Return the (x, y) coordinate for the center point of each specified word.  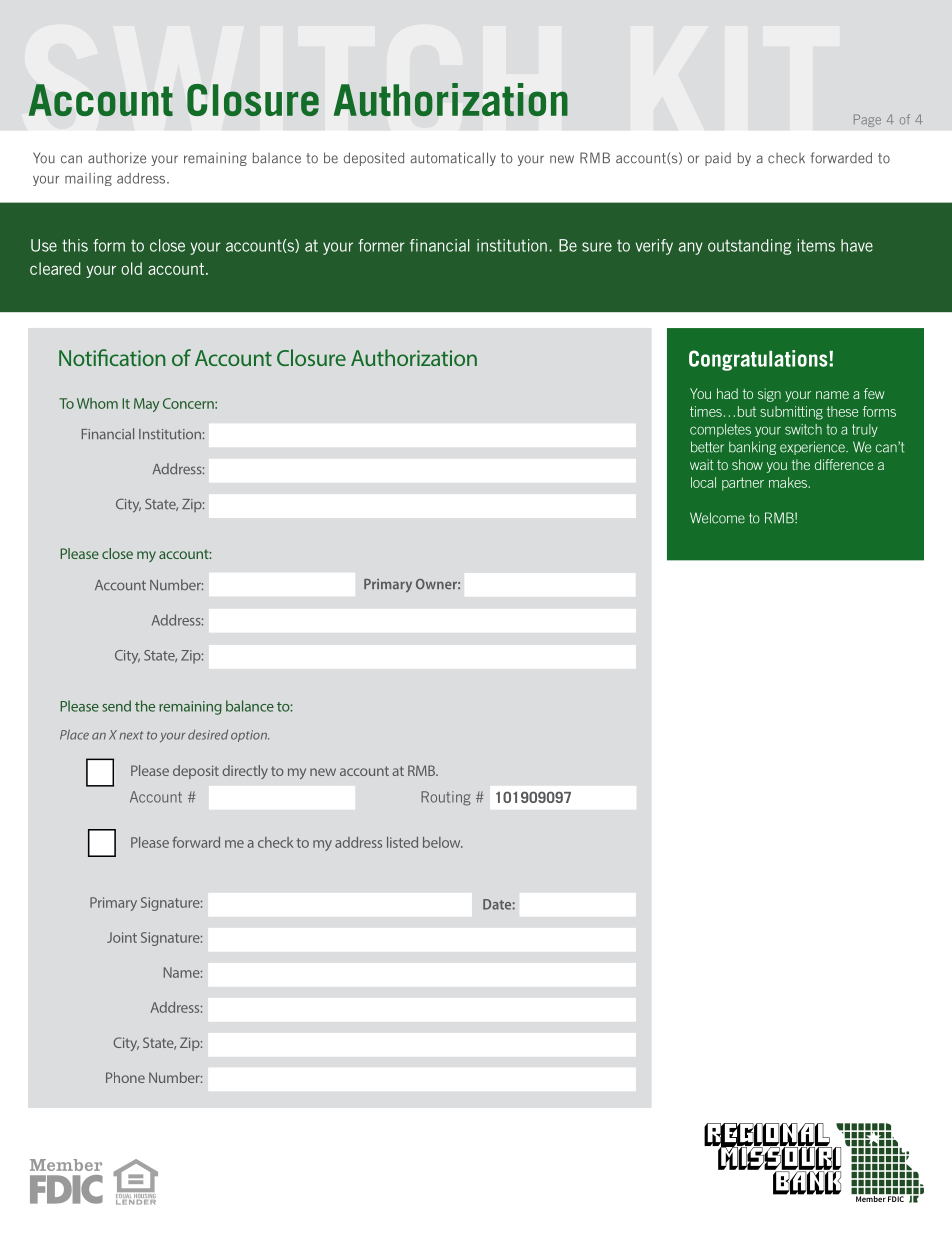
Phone (125, 1077)
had (727, 393)
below (443, 842)
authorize (117, 158)
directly (245, 772)
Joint (122, 937)
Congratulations (759, 360)
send (116, 706)
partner (743, 484)
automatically (453, 159)
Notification (112, 357)
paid (718, 159)
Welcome (717, 518)
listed (402, 842)
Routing (446, 798)
